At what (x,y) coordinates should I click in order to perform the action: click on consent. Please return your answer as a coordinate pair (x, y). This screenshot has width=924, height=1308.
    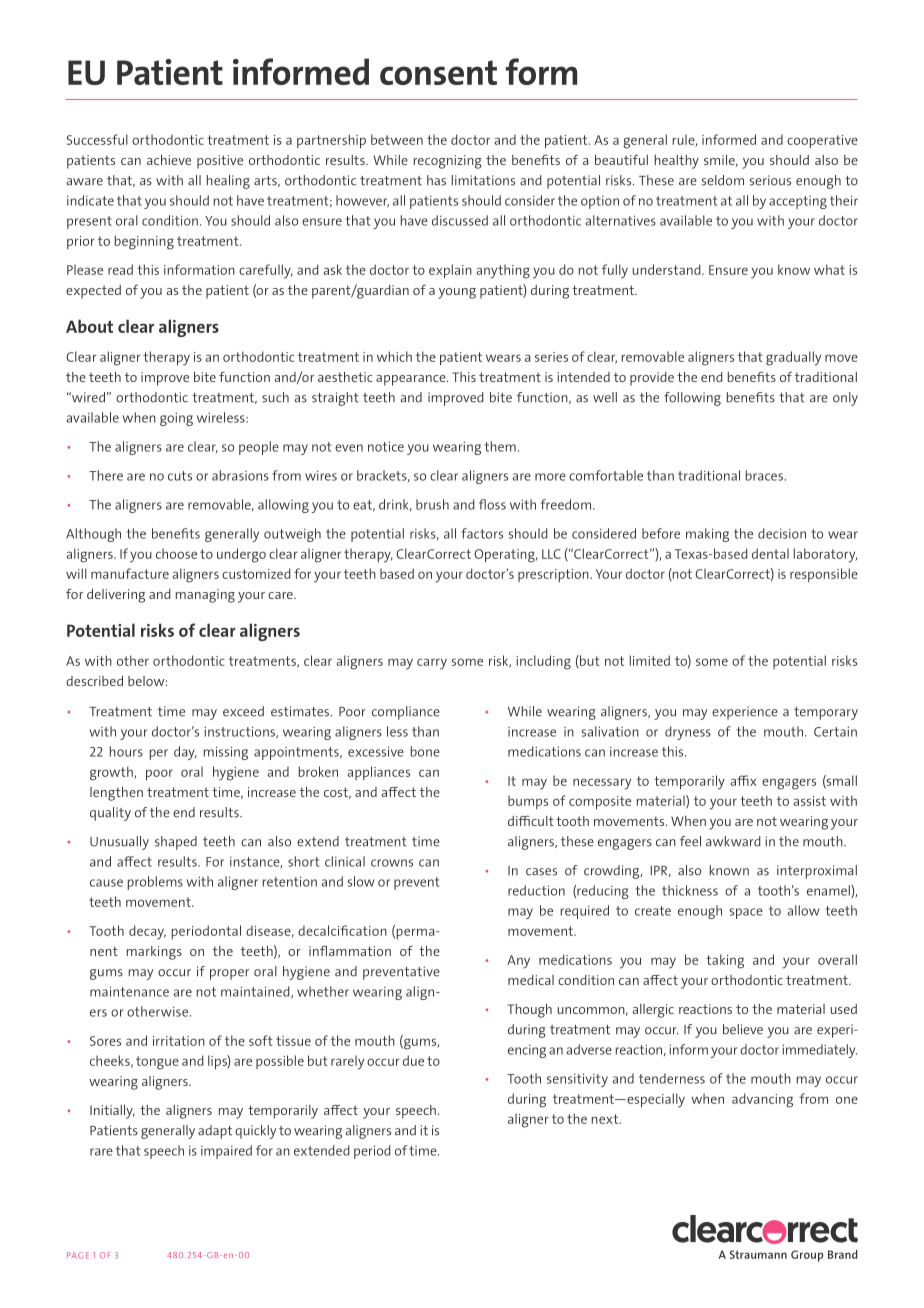
    Looking at the image, I should click on (438, 72).
